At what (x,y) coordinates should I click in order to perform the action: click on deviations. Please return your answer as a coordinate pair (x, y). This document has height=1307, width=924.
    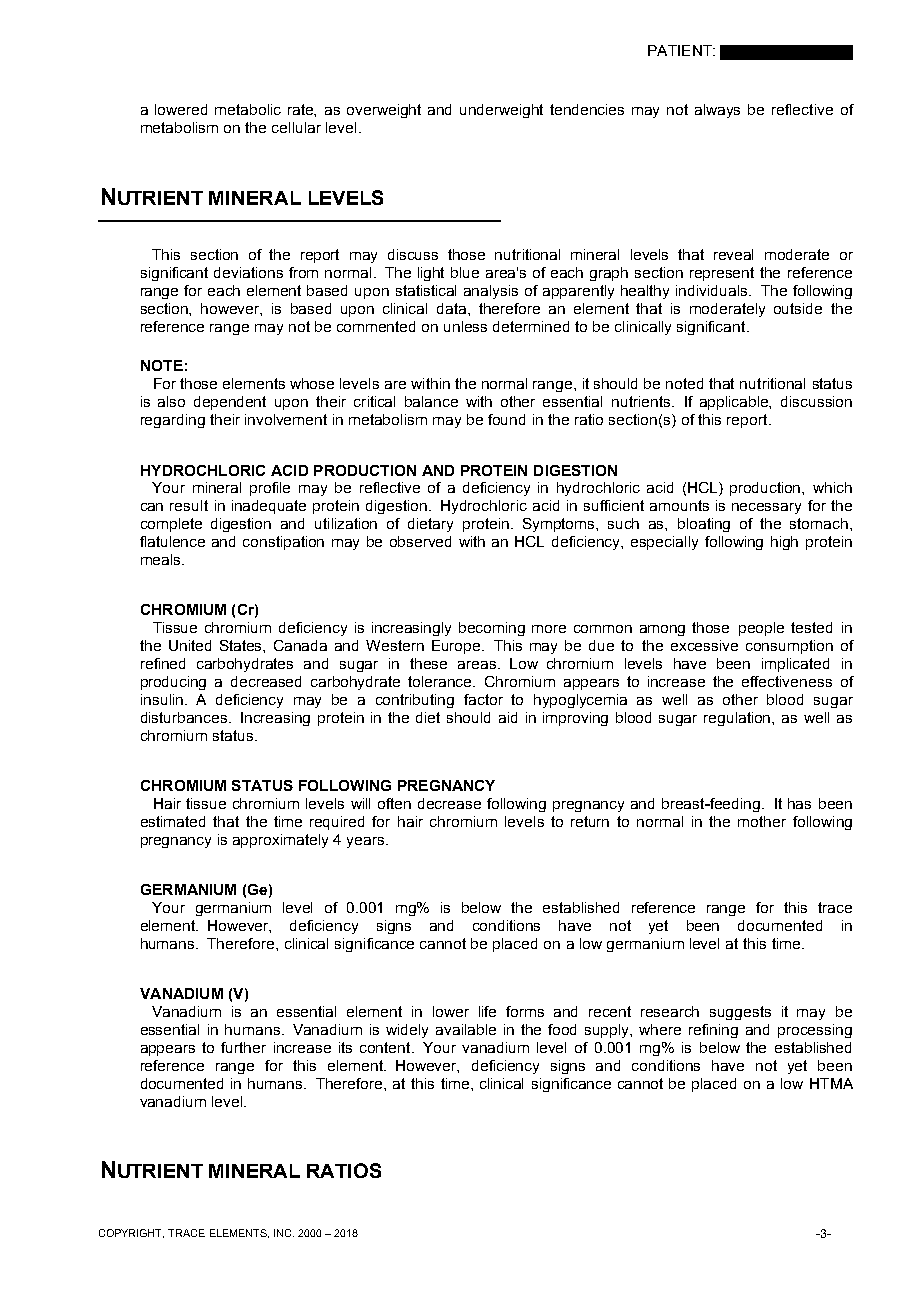
    Looking at the image, I should click on (248, 272).
